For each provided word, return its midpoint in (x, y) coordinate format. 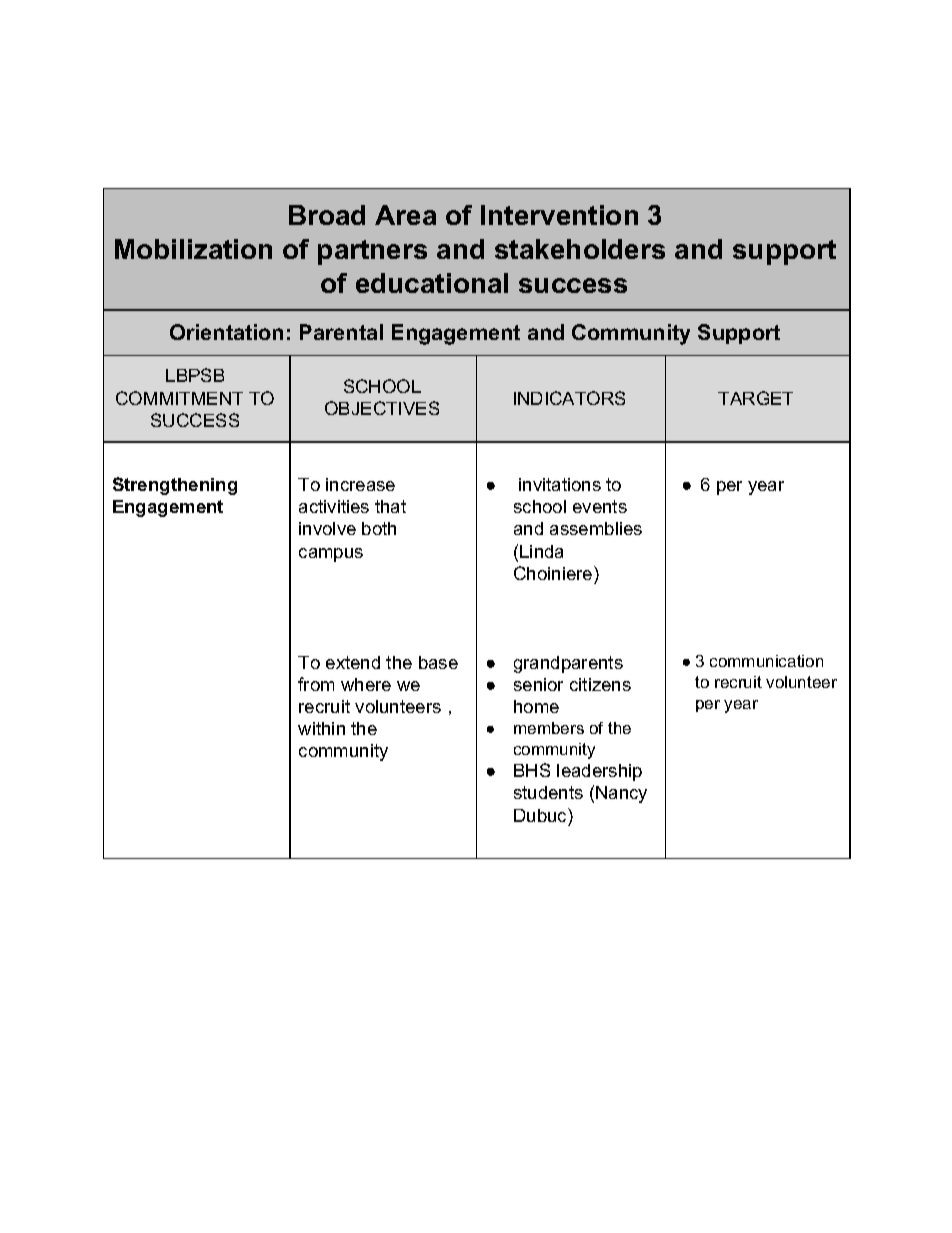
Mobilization (193, 249)
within (321, 728)
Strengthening (175, 486)
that (390, 506)
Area (405, 215)
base (438, 662)
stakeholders (580, 249)
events (600, 506)
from (316, 684)
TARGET (755, 398)
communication (766, 661)
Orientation (226, 332)
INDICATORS (569, 398)
